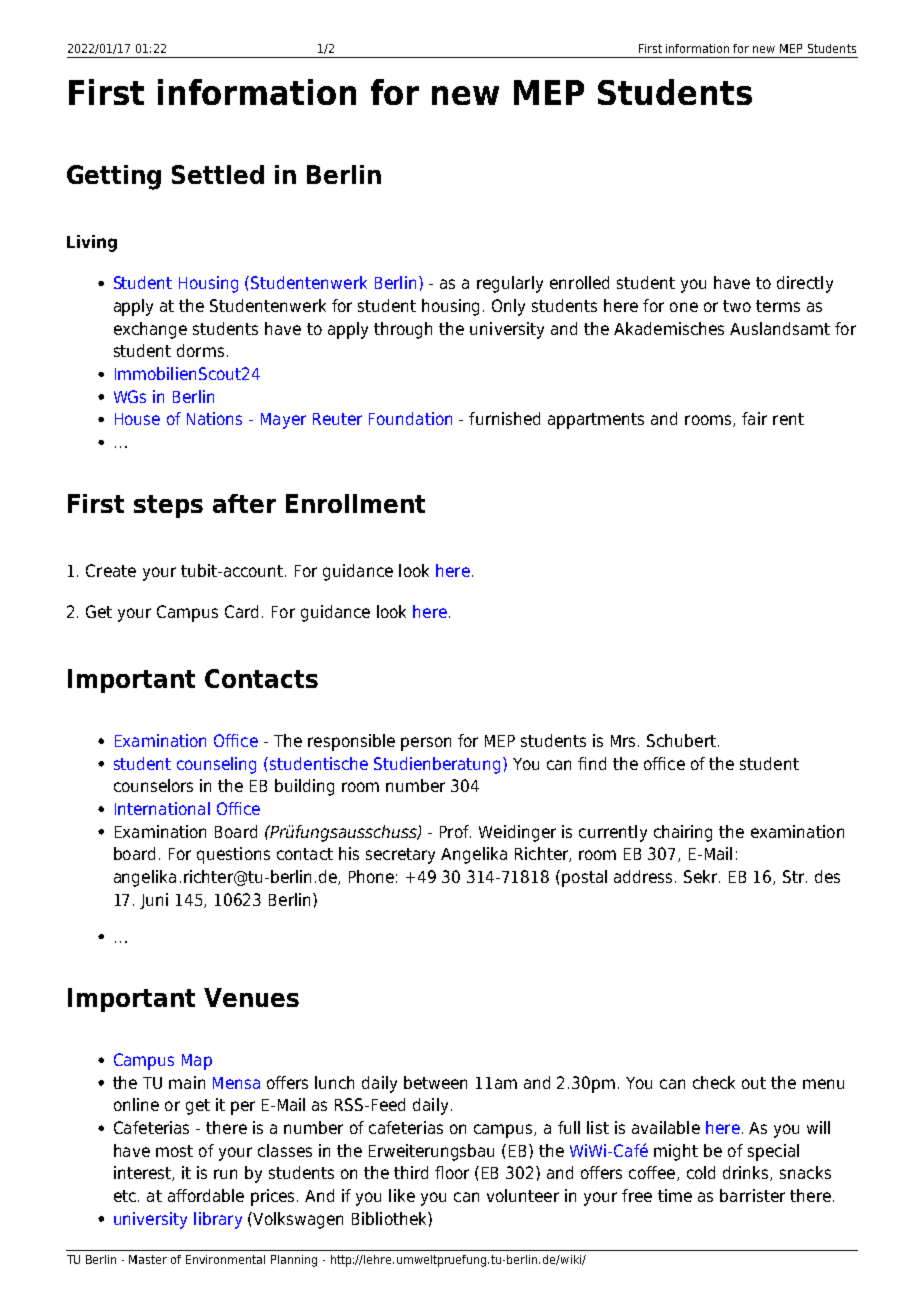 The width and height of the screenshot is (924, 1308). I want to click on regularly, so click(510, 284).
